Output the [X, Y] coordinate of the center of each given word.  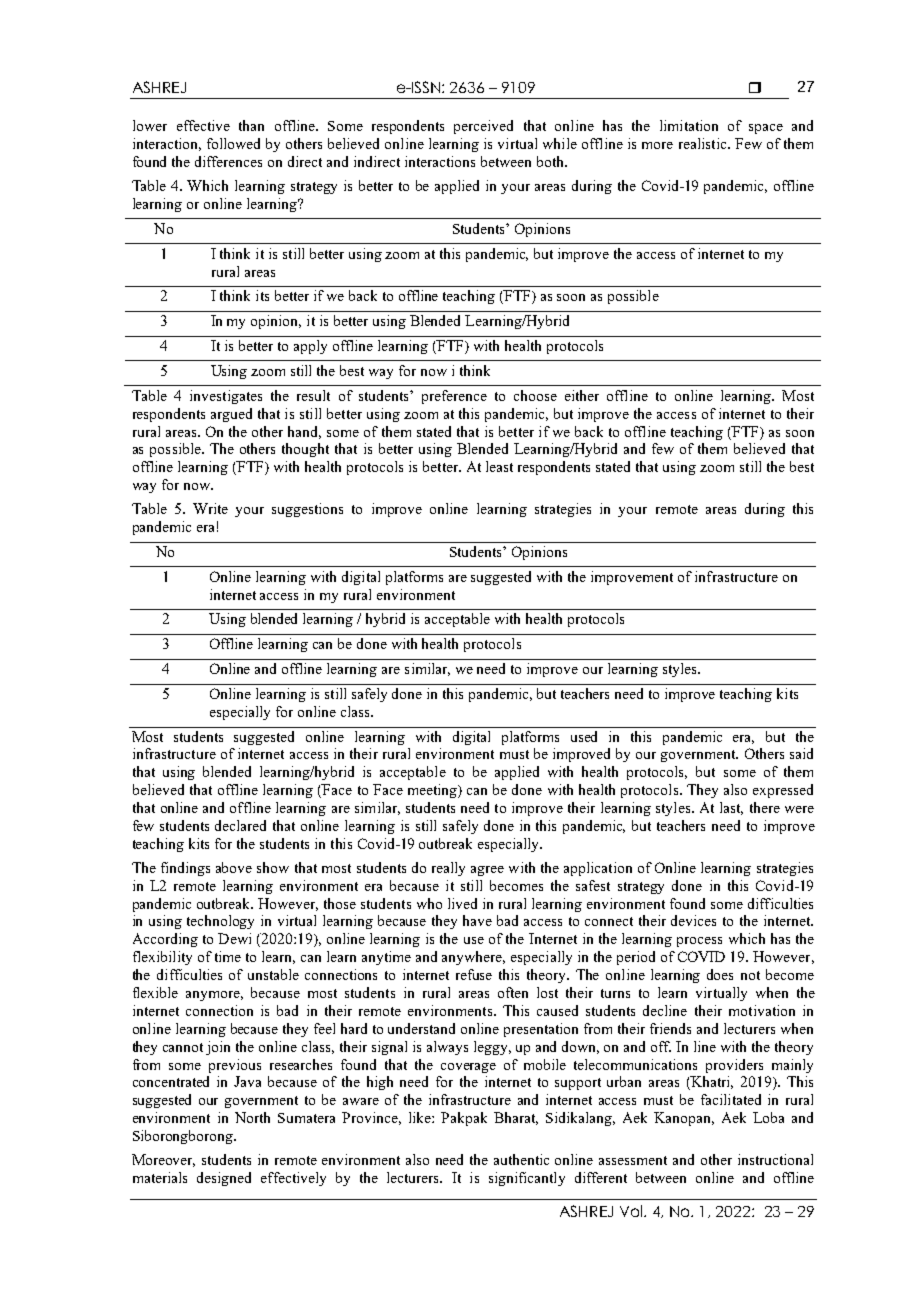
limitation [689, 125]
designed [224, 1179]
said [801, 753]
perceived [483, 127]
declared [240, 825]
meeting [433, 791]
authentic [521, 1159]
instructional [775, 1159]
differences [228, 161]
